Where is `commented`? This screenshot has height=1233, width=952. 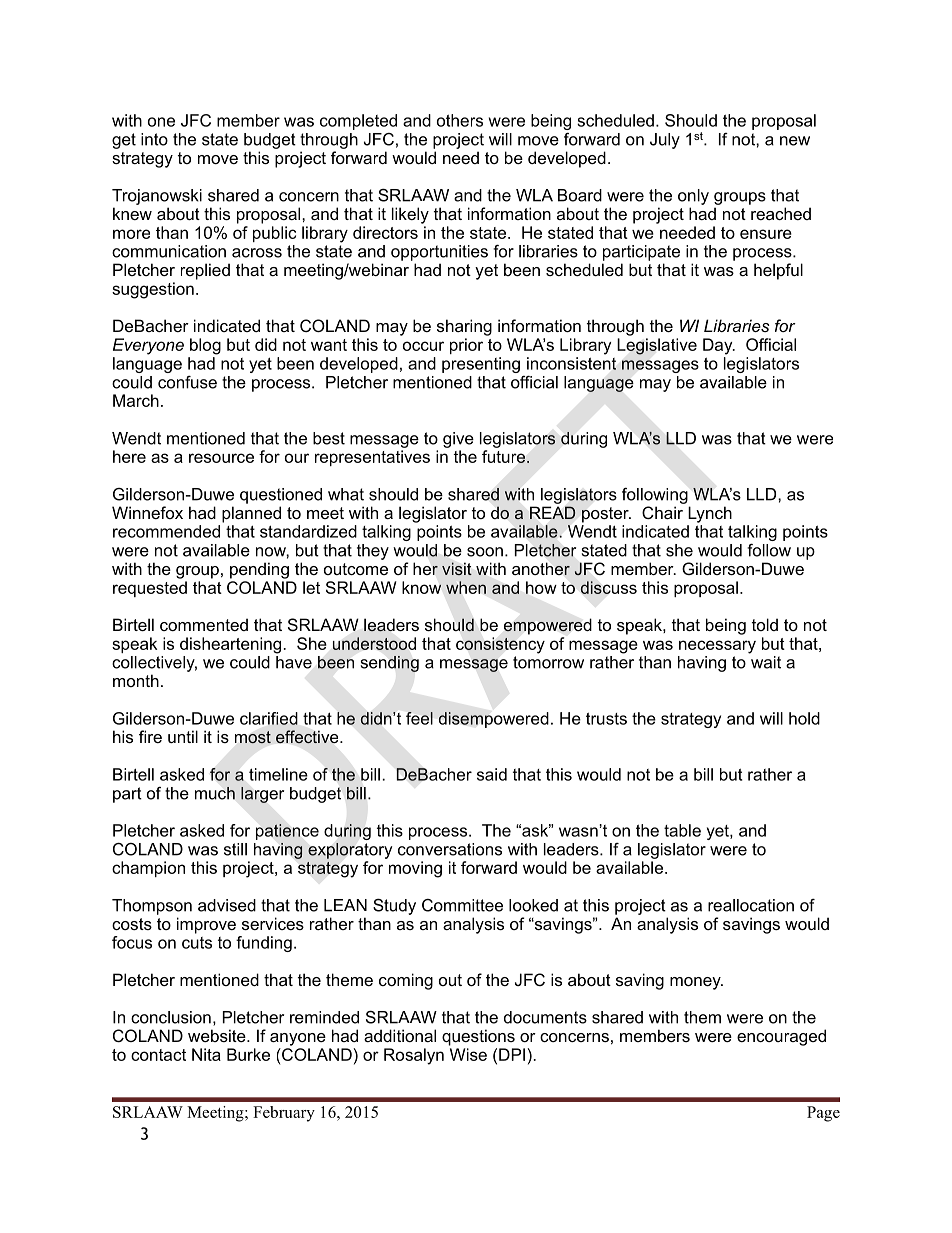
commented is located at coordinates (204, 624).
